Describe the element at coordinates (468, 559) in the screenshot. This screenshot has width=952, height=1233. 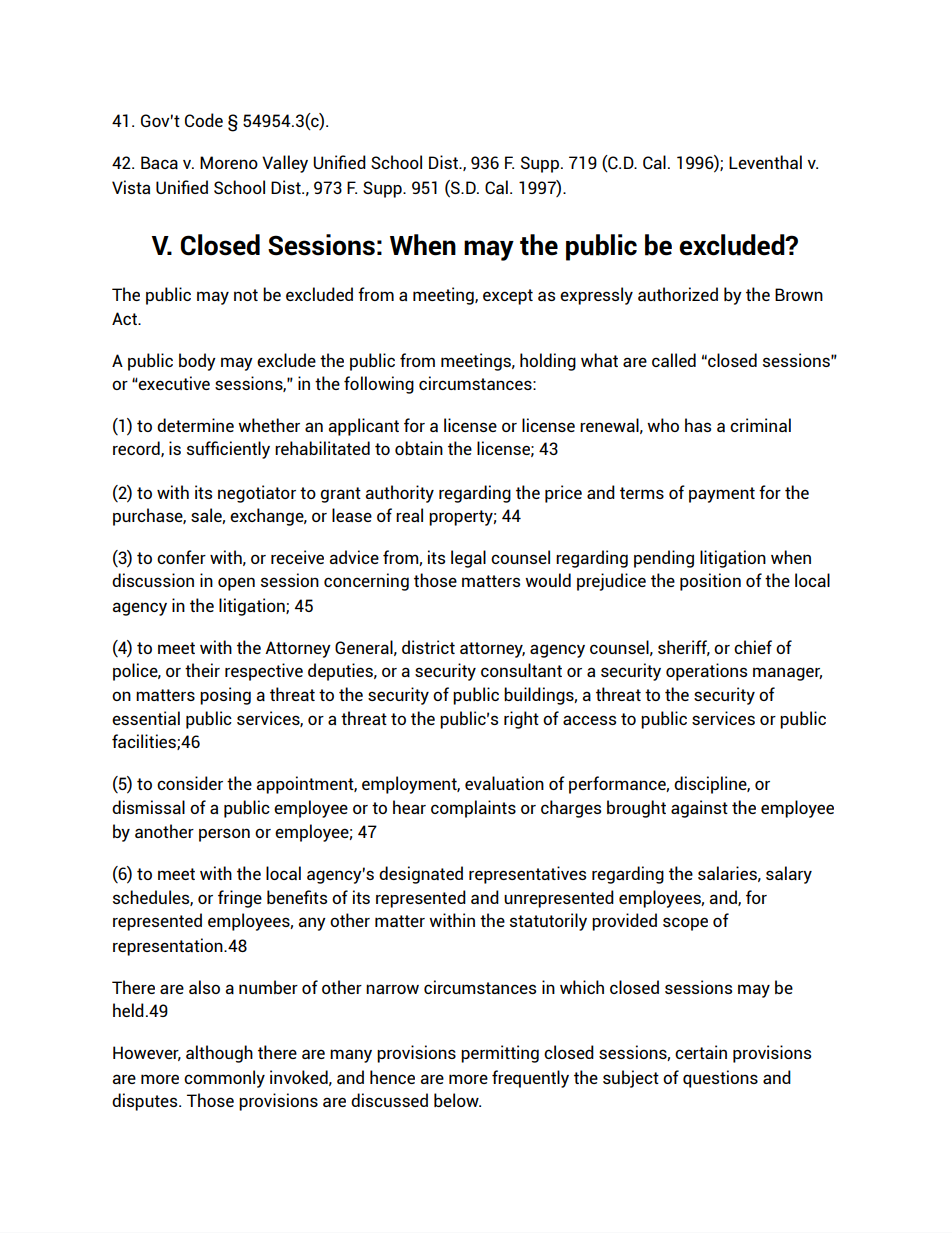
I see `legal` at that location.
